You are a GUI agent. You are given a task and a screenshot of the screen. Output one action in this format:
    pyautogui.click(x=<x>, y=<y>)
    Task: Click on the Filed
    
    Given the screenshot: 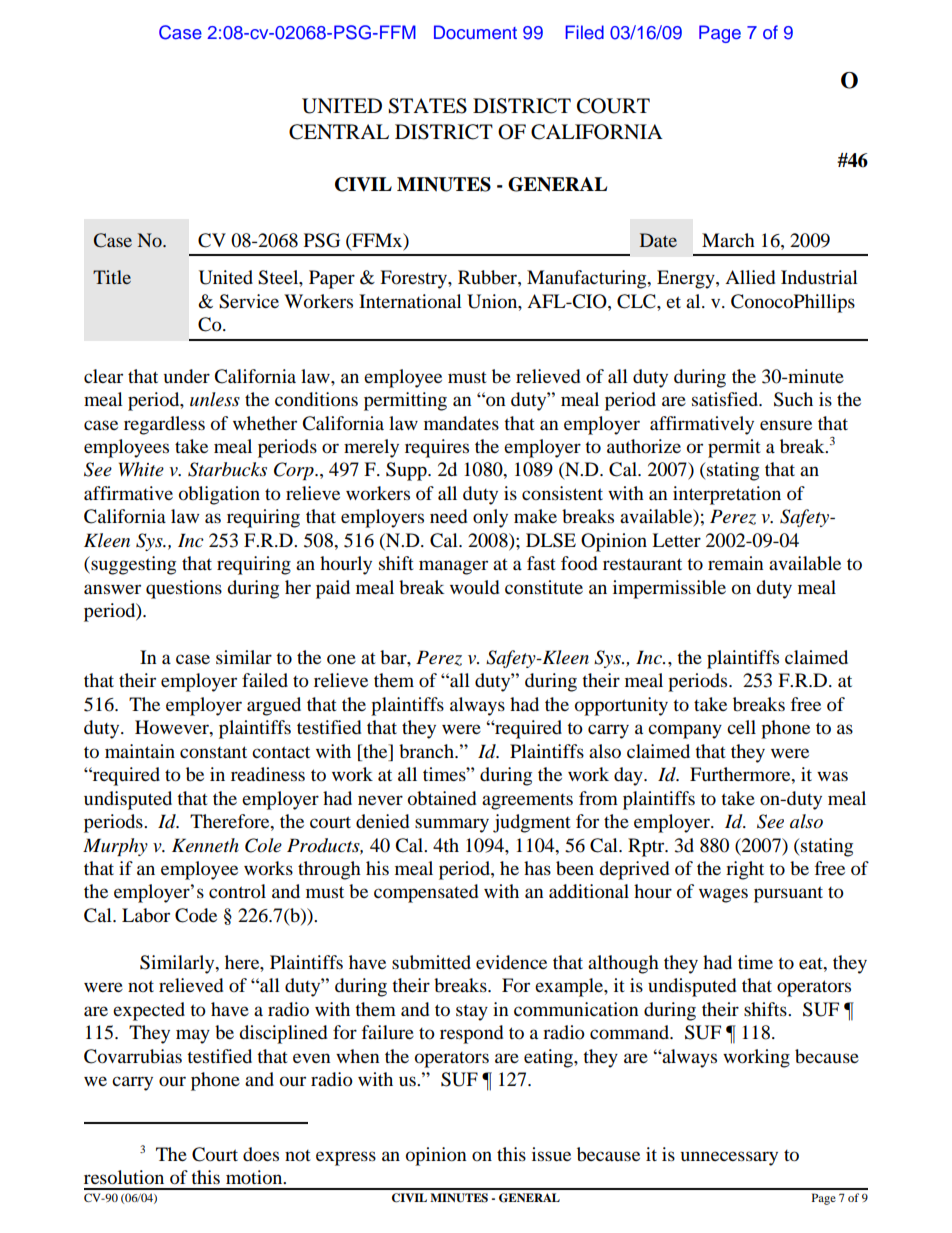 What is the action you would take?
    pyautogui.click(x=585, y=32)
